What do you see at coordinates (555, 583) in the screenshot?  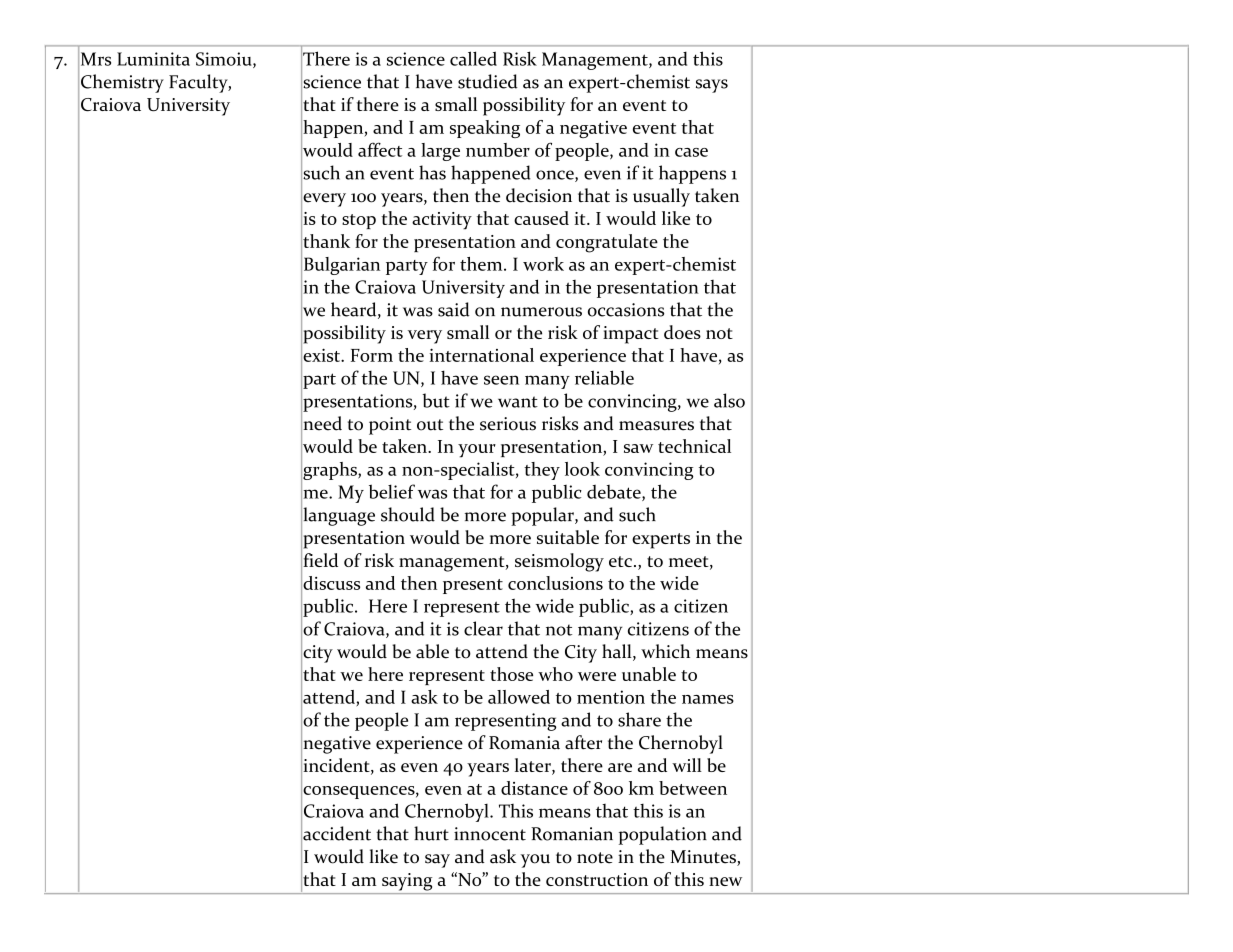 I see `conclusions` at bounding box center [555, 583].
